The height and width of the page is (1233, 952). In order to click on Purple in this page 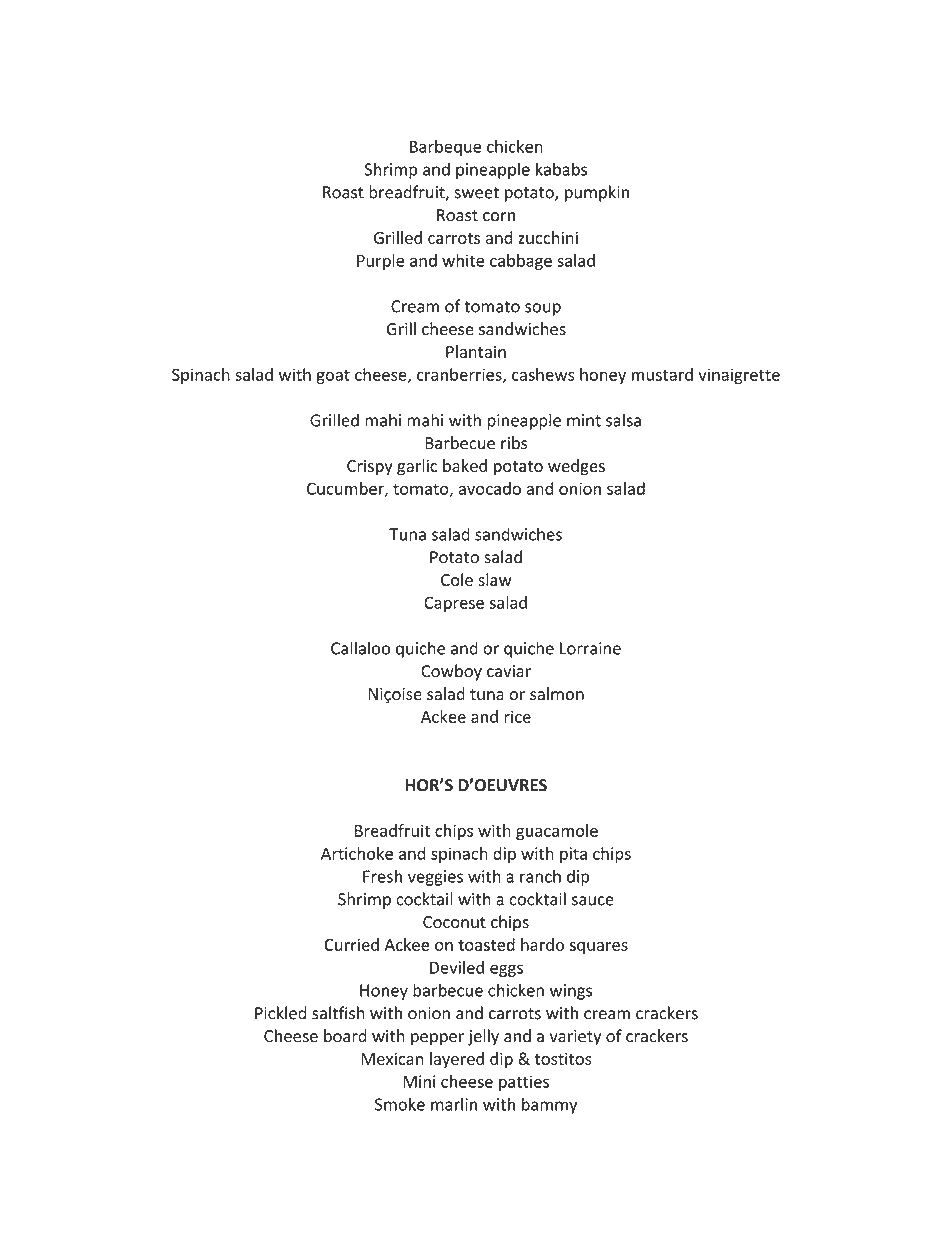, I will do `click(380, 262)`.
